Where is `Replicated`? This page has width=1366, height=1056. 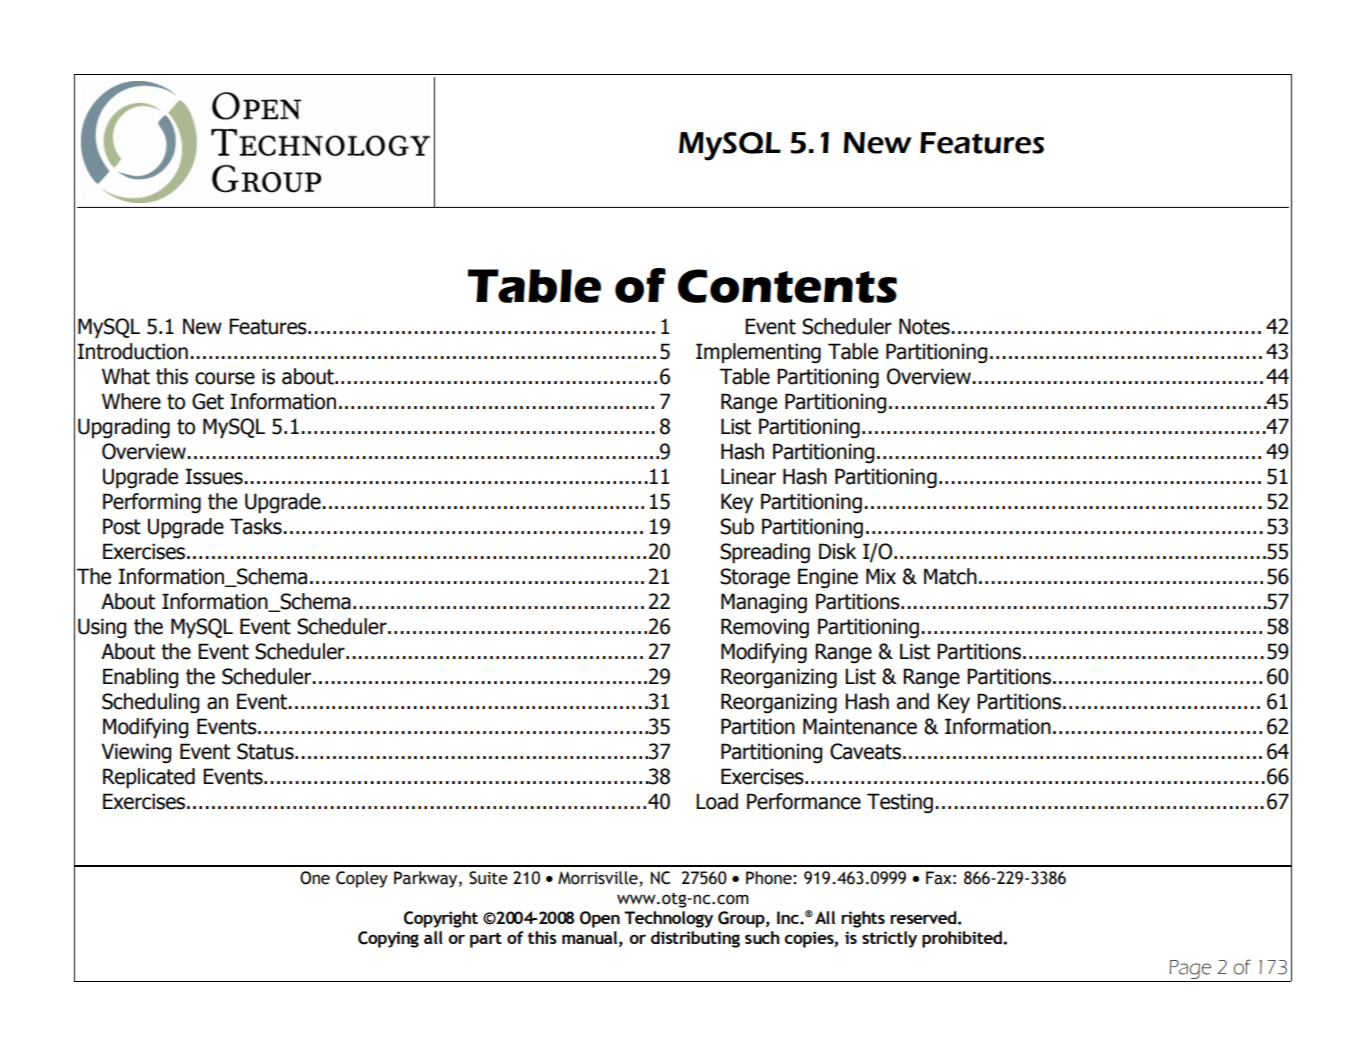 Replicated is located at coordinates (149, 778).
